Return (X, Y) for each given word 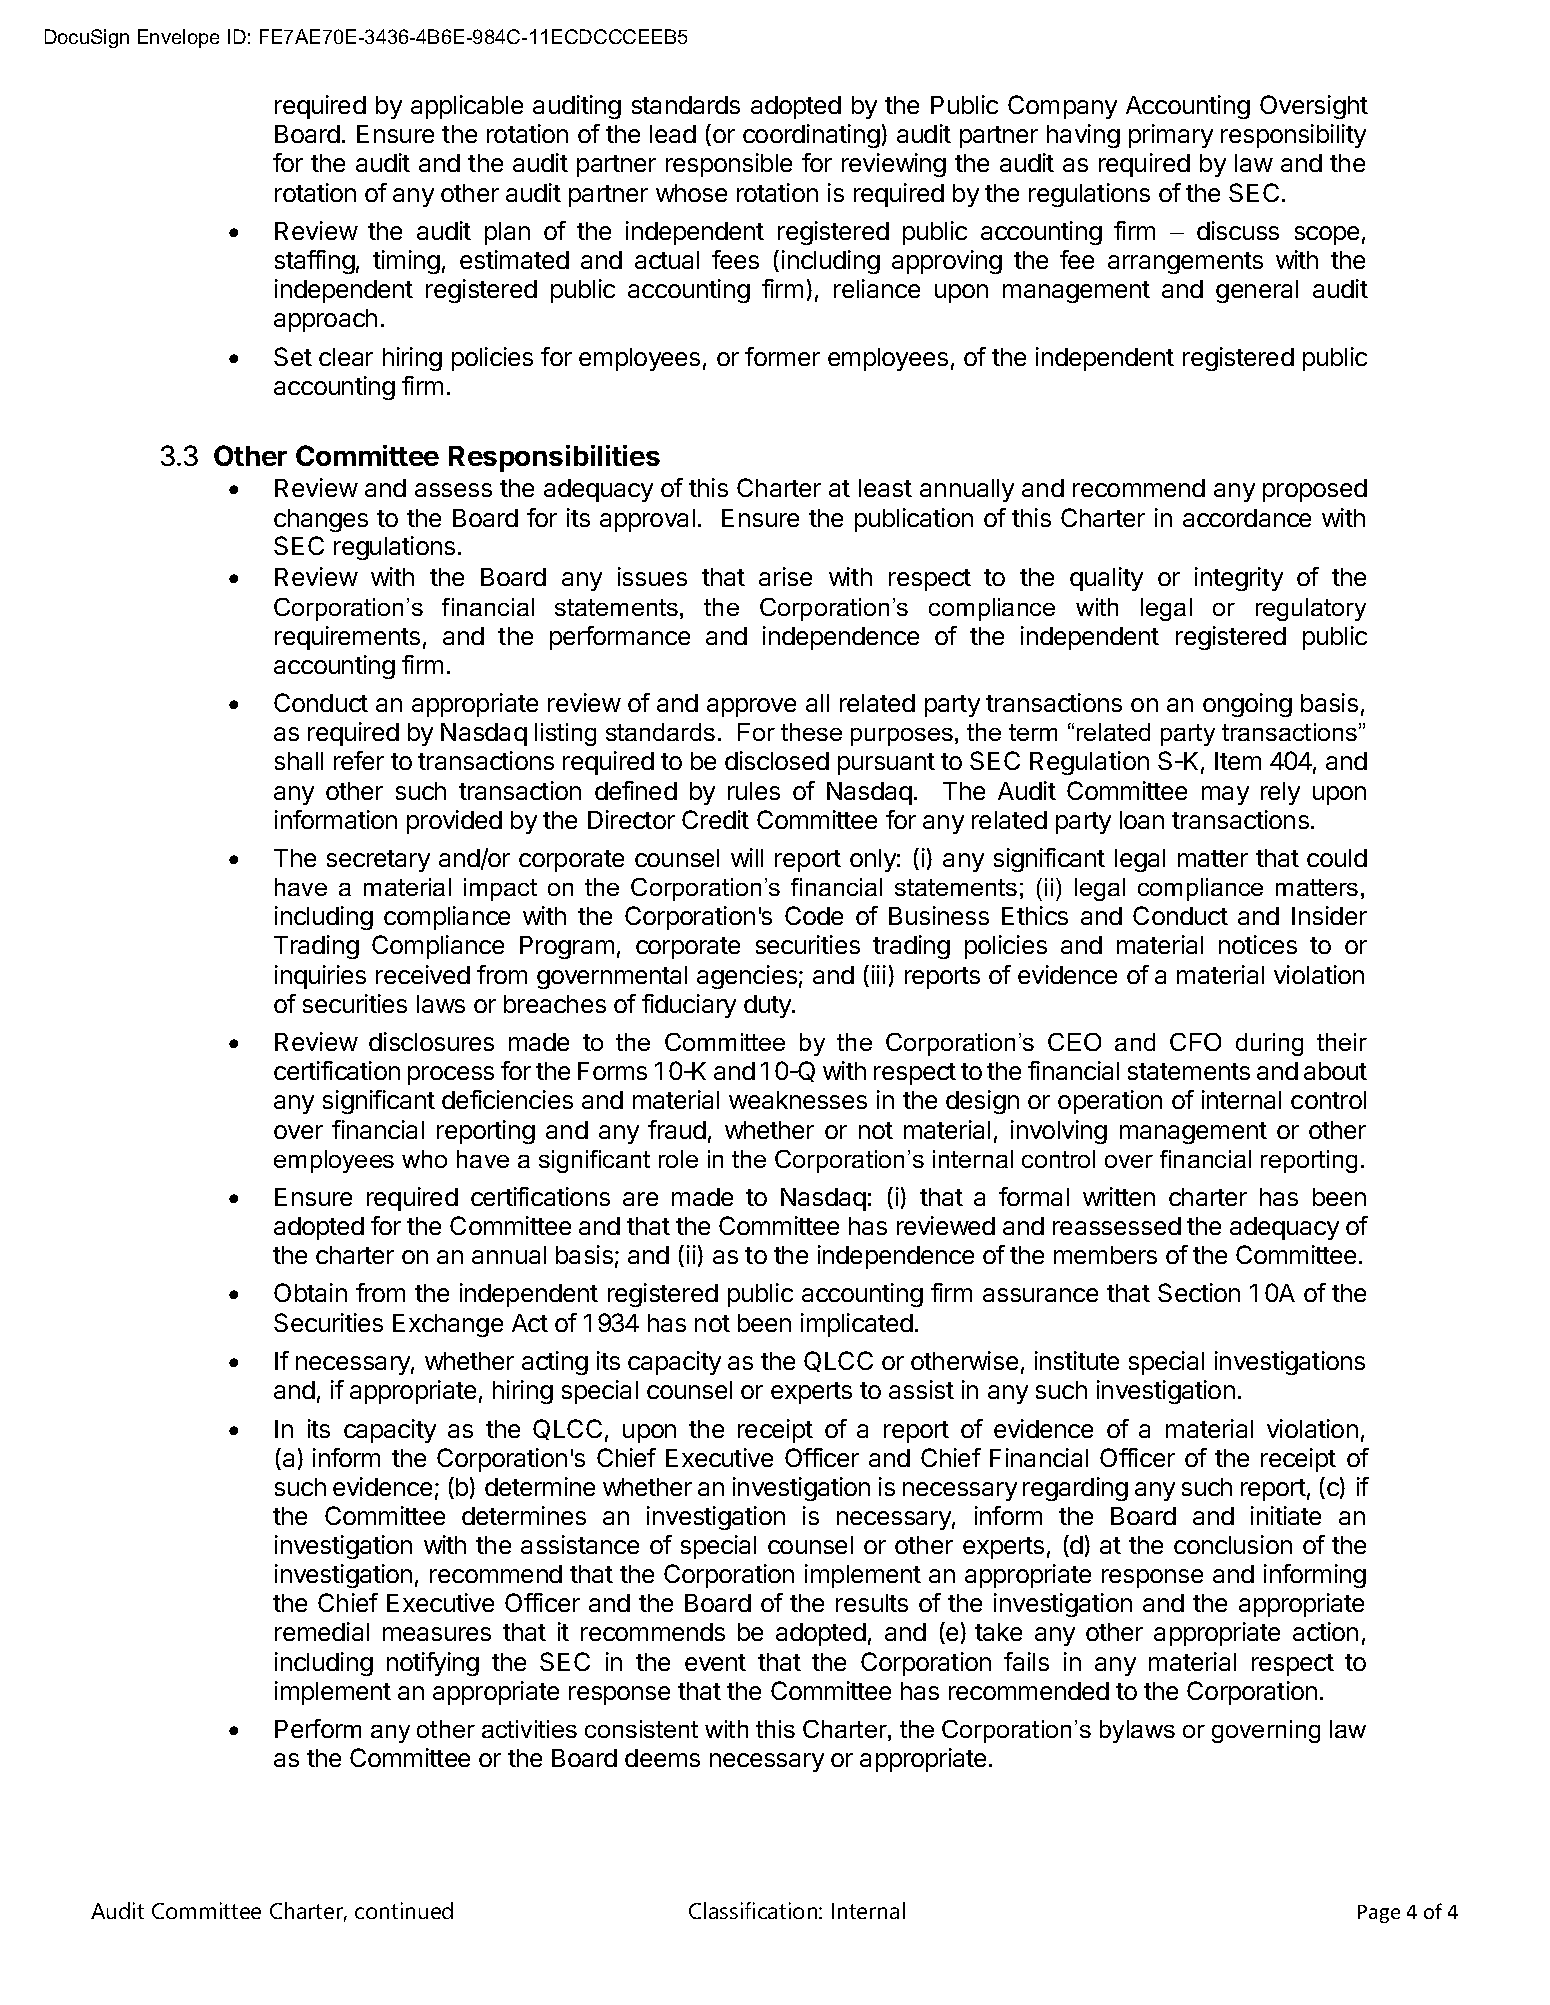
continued (404, 1910)
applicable (467, 107)
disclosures (431, 1041)
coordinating (811, 136)
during (1269, 1044)
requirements (347, 638)
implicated (857, 1325)
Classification (754, 1910)
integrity (1239, 579)
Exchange (448, 1325)
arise (785, 576)
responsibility (1293, 136)
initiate (1286, 1515)
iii (879, 974)
